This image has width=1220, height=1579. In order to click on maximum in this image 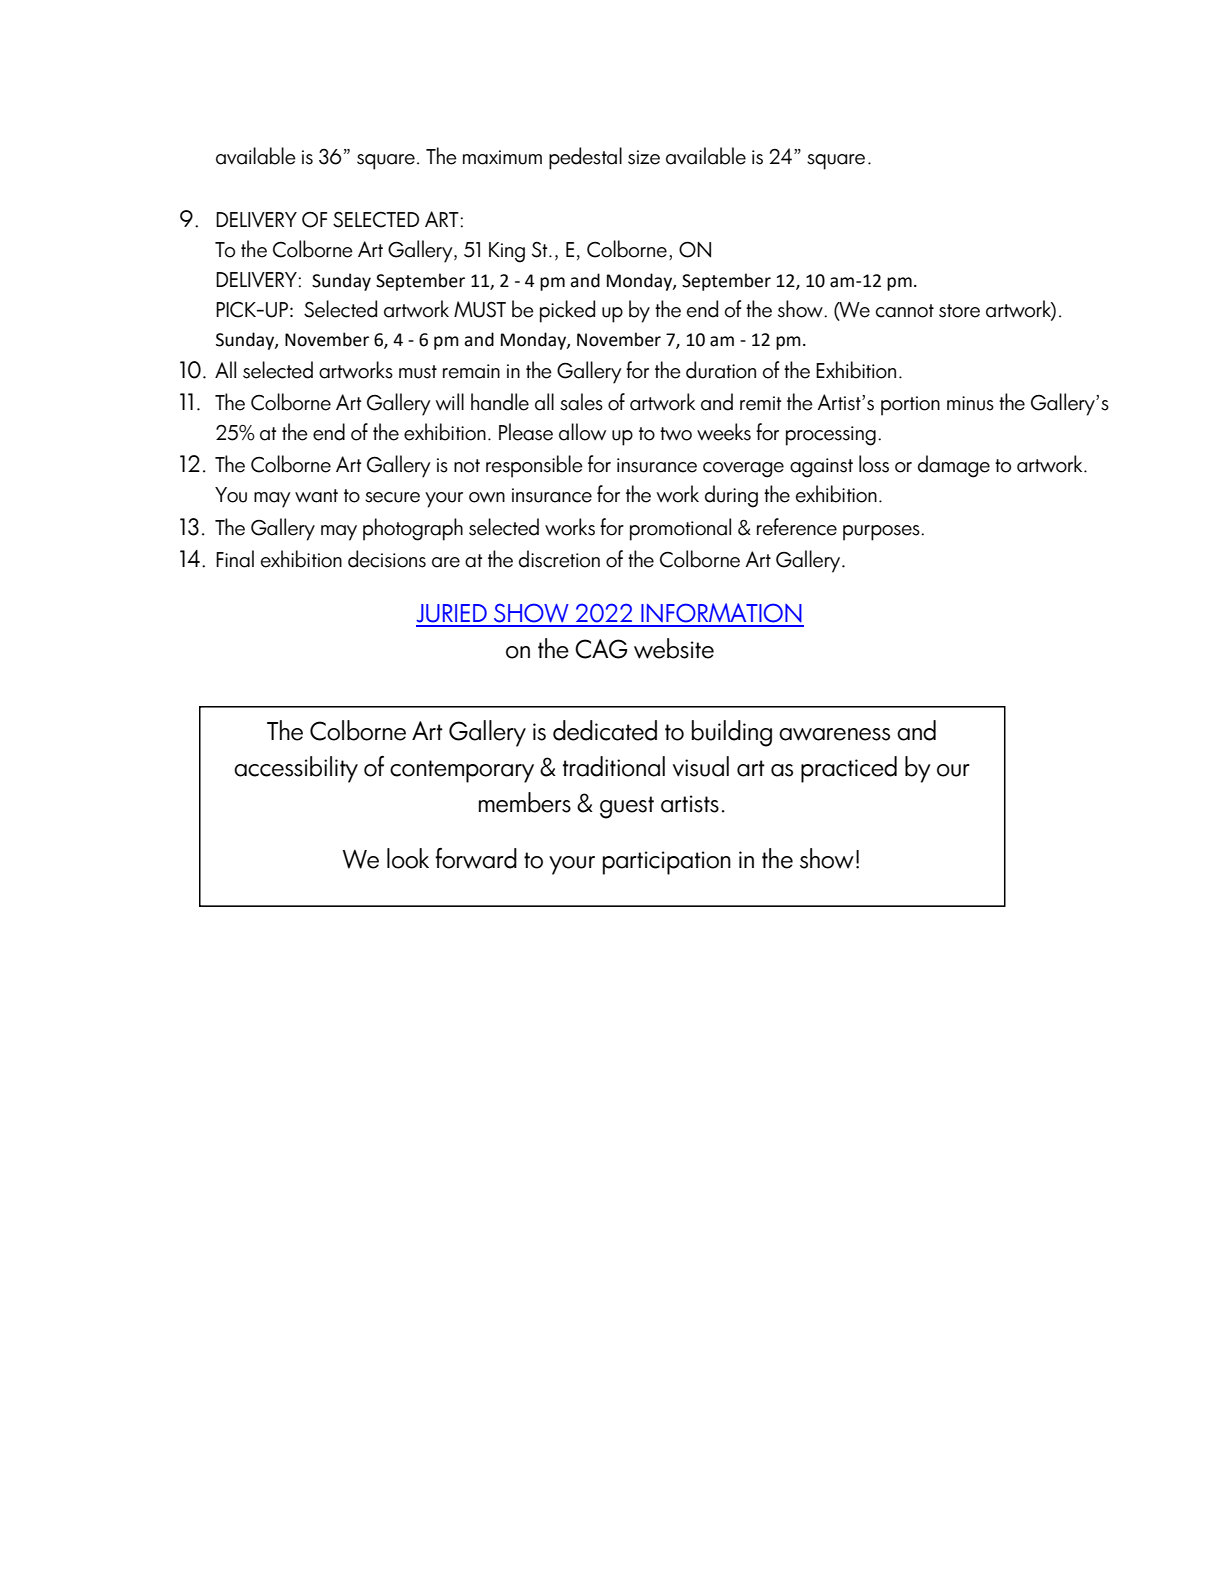, I will do `click(502, 157)`.
